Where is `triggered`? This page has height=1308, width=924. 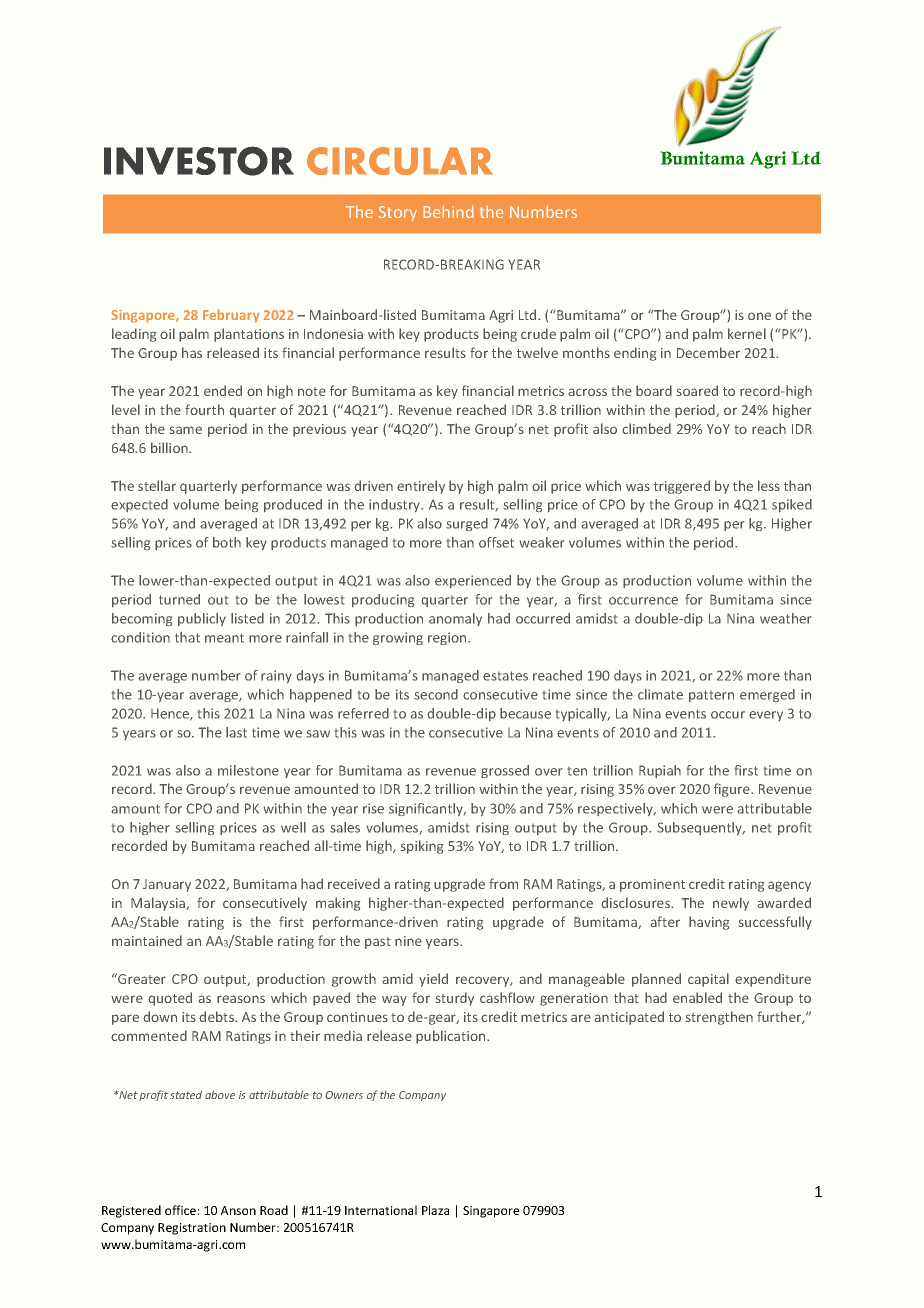 triggered is located at coordinates (682, 487).
